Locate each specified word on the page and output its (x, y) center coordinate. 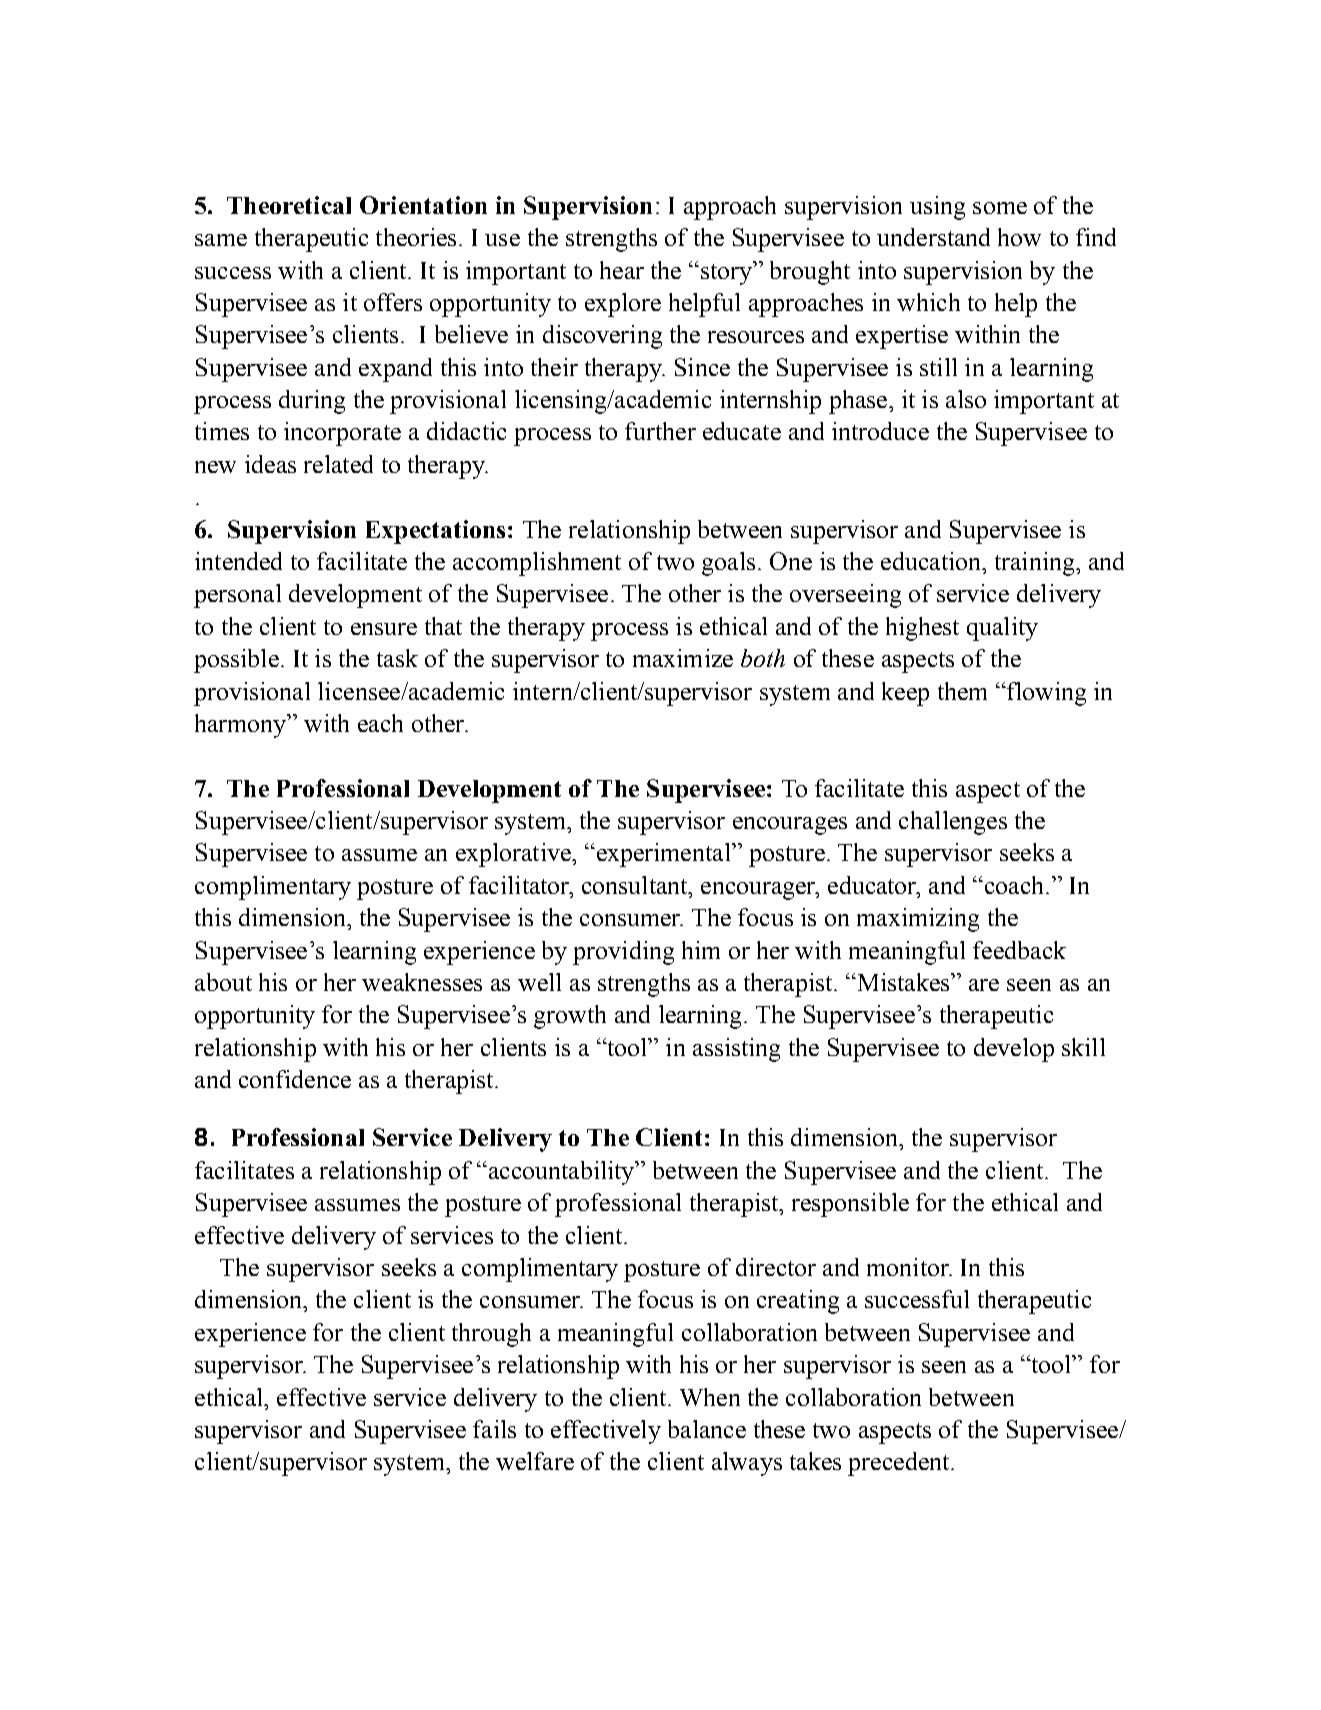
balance (707, 1429)
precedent (900, 1464)
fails (494, 1429)
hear (622, 270)
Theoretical (289, 205)
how (1019, 237)
